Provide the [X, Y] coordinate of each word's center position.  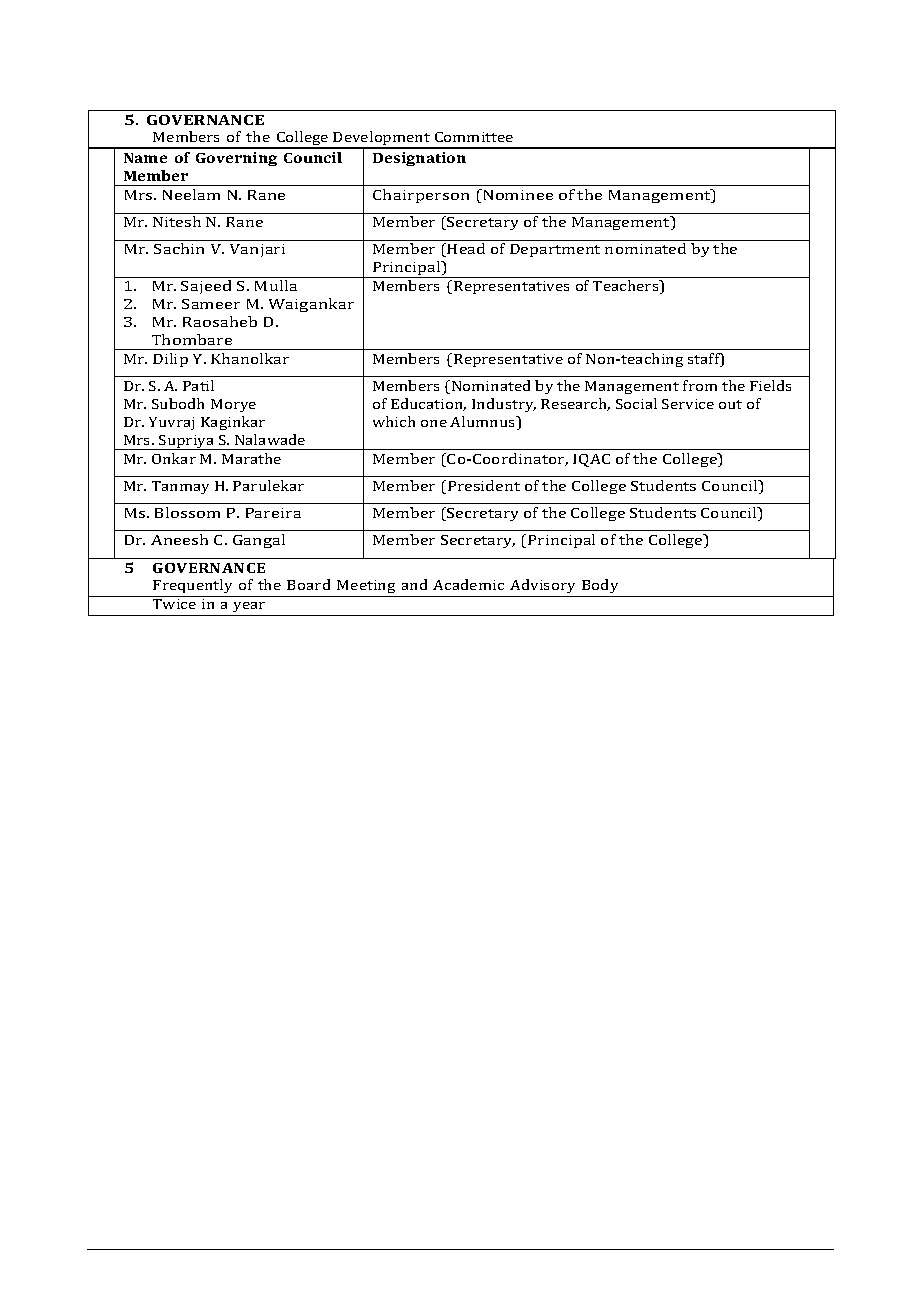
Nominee [517, 194]
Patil [198, 385]
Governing [236, 159]
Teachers [627, 287]
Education [428, 404]
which [394, 421]
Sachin [179, 248]
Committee [474, 137]
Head [466, 248]
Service [688, 404]
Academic [468, 584]
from [700, 385]
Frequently [192, 586]
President [484, 485]
